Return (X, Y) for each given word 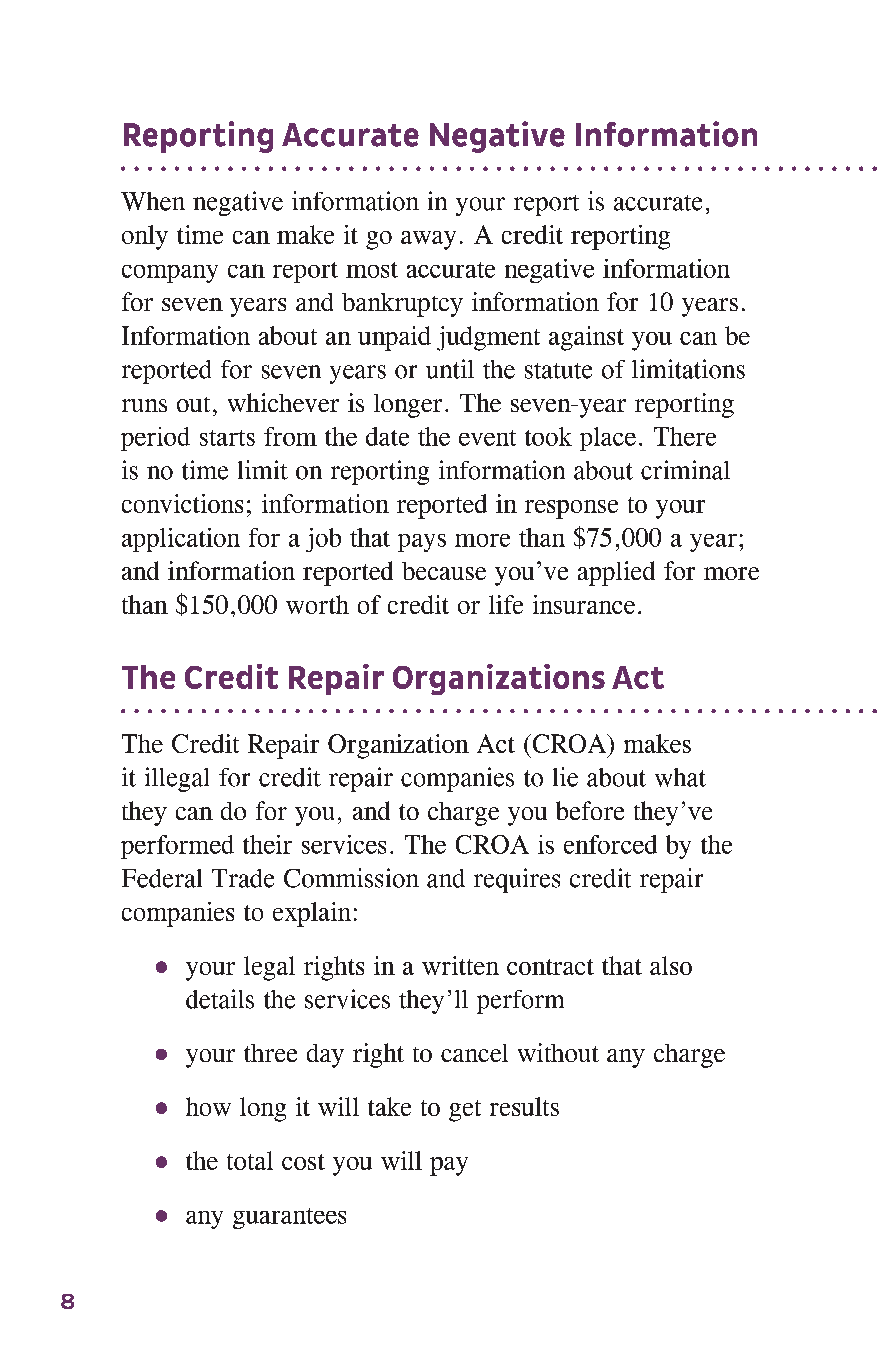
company (170, 274)
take (389, 1106)
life (506, 604)
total (250, 1160)
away (428, 240)
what (680, 777)
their (267, 844)
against (586, 338)
